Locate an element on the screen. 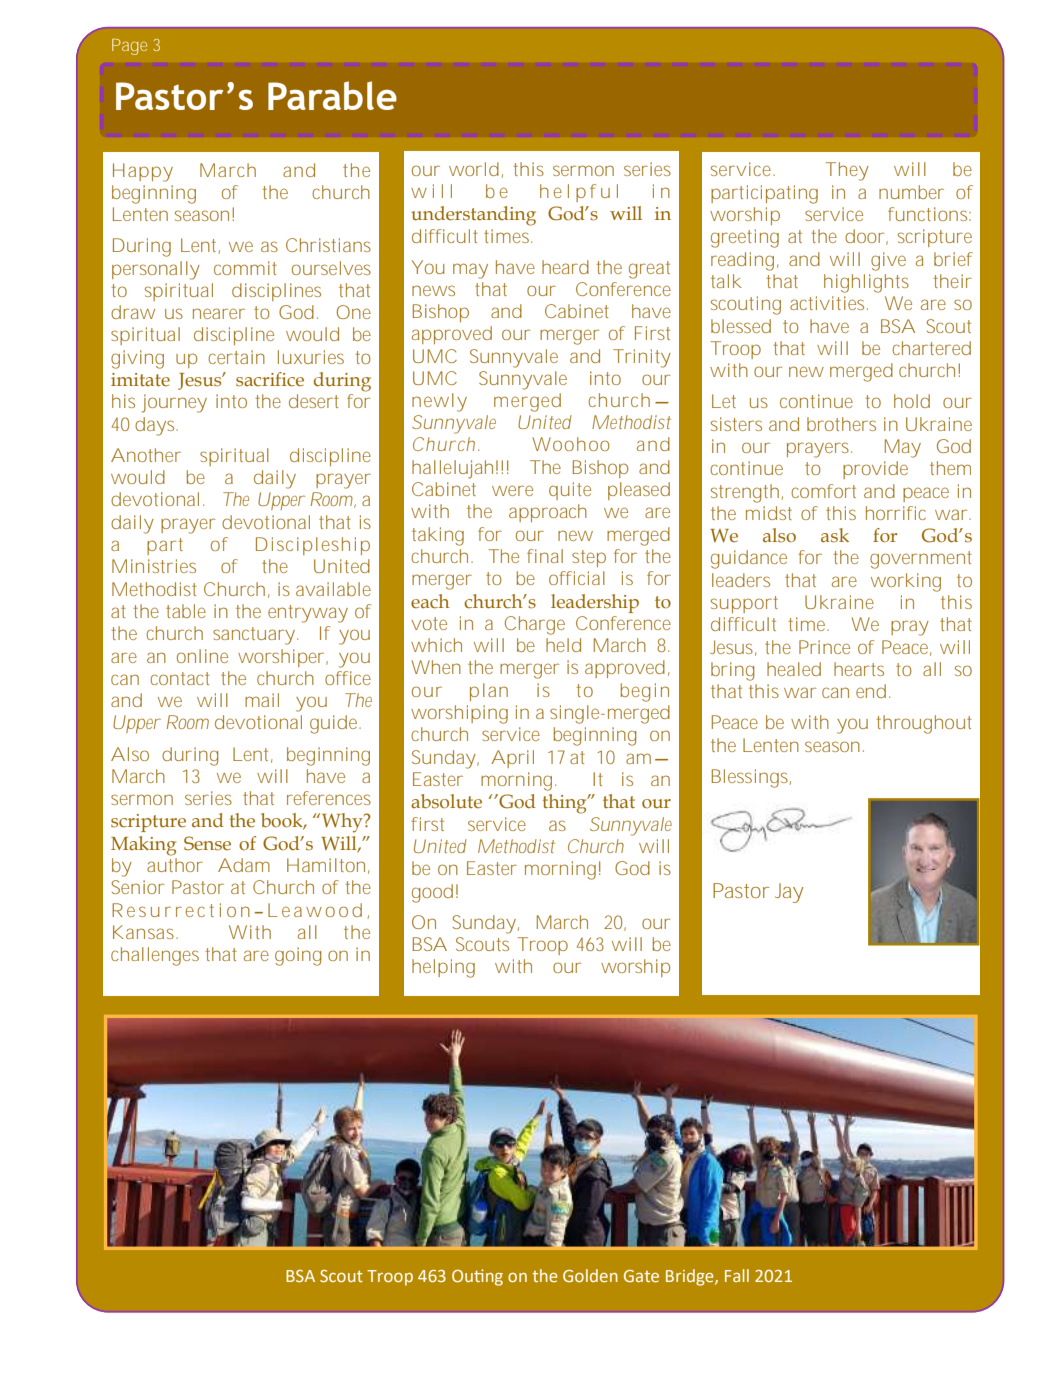 The image size is (1063, 1375). held is located at coordinates (563, 645).
